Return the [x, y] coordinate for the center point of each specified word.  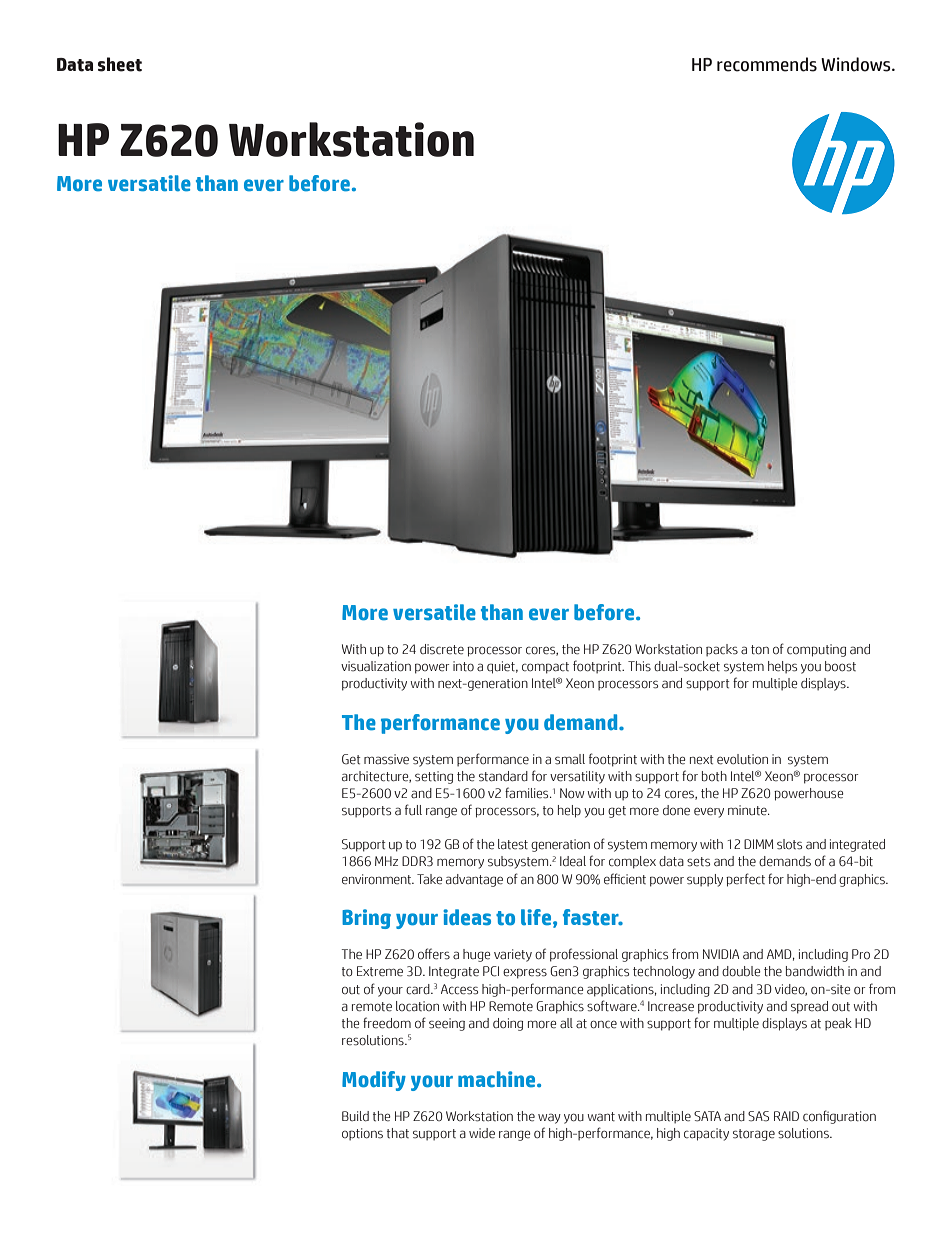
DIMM [758, 844]
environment [378, 879]
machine [498, 1079]
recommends [767, 64]
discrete [442, 649]
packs [722, 650]
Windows [857, 64]
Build [355, 1116]
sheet [120, 64]
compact [545, 668]
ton [760, 650]
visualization [376, 666]
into [463, 666]
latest [513, 844]
